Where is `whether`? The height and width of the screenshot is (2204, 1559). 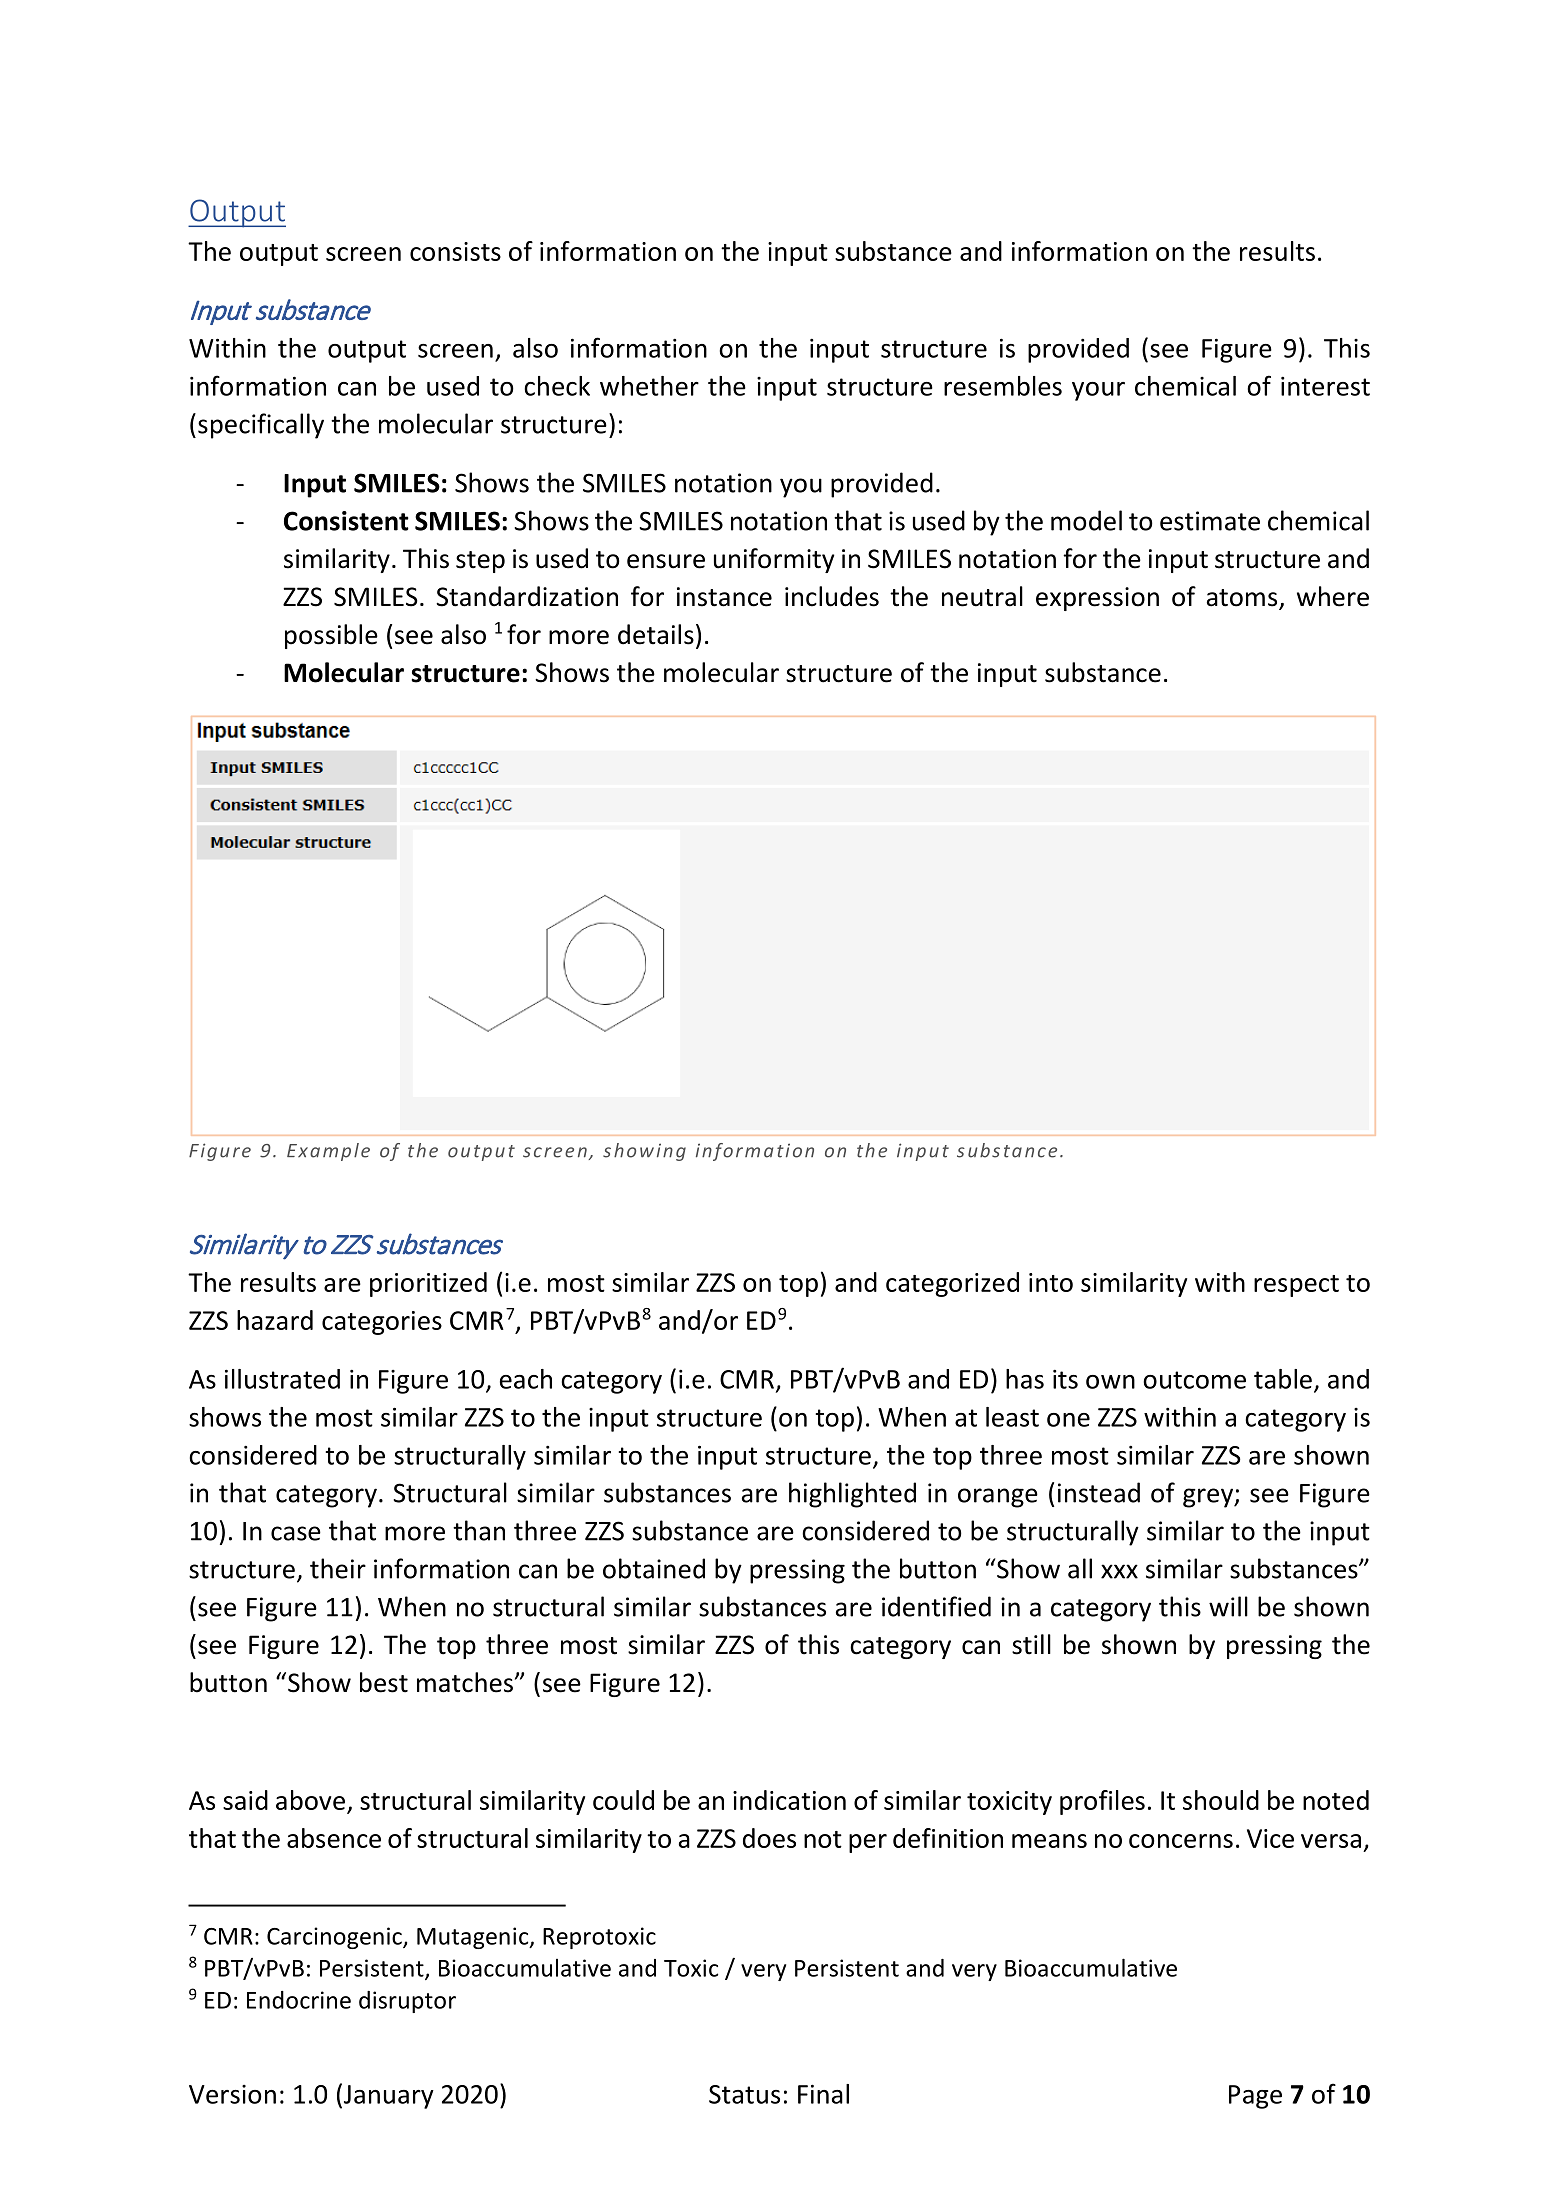
whether is located at coordinates (649, 386).
